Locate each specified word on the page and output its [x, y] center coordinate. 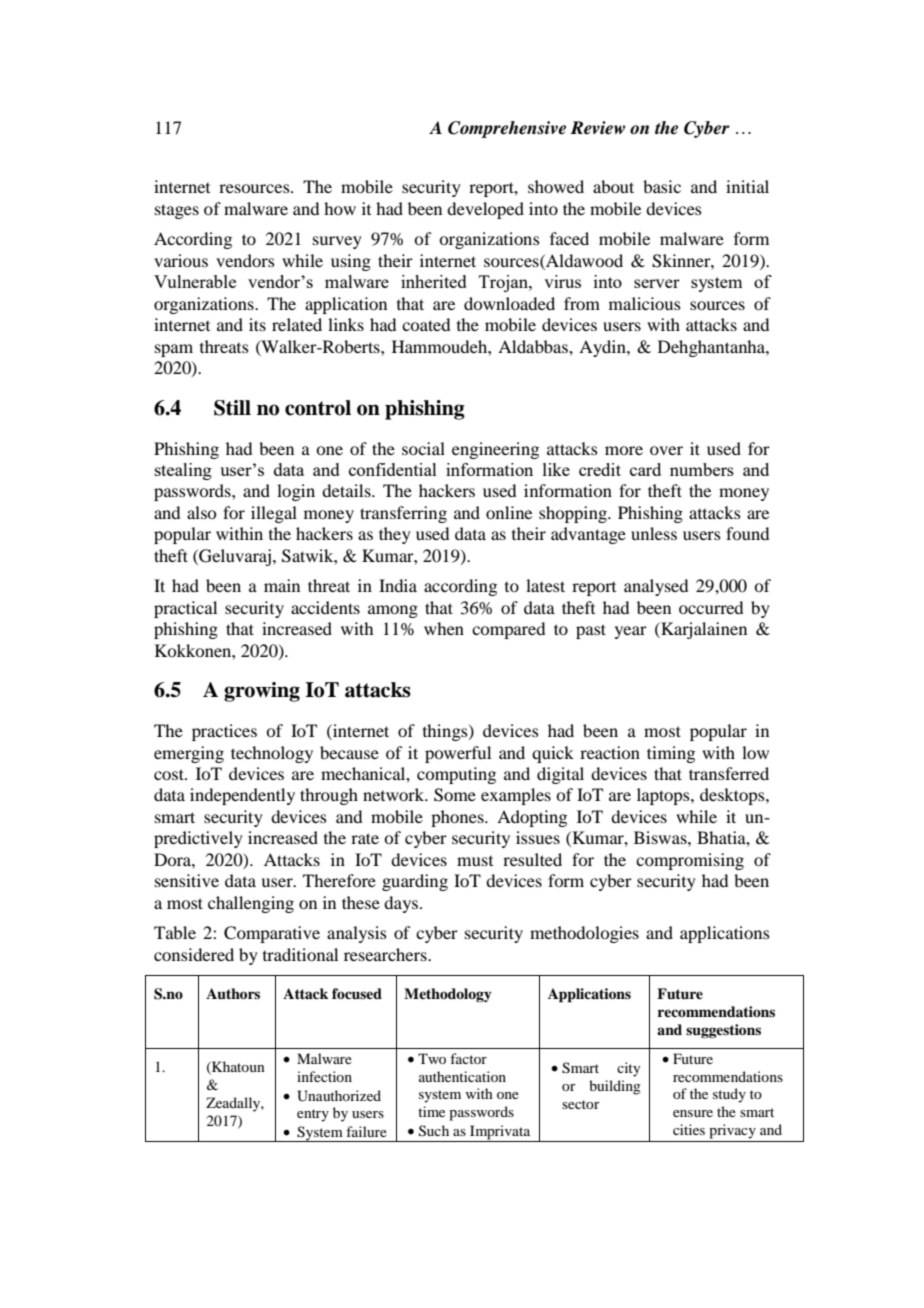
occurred [711, 607]
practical [185, 609]
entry [313, 1115]
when [444, 628]
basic [662, 186]
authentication [462, 1076]
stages [177, 211]
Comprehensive [507, 129]
